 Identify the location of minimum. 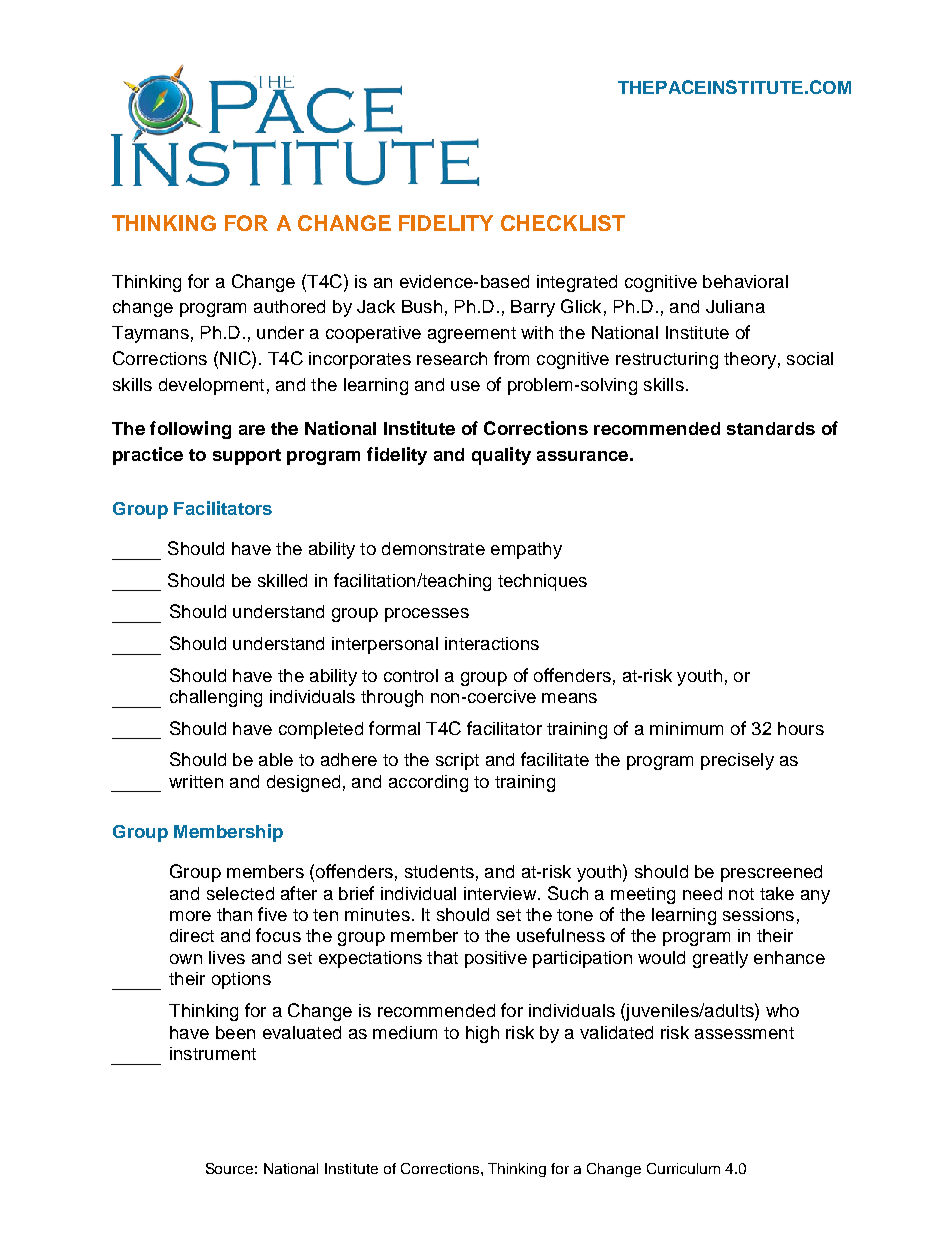
(686, 728).
